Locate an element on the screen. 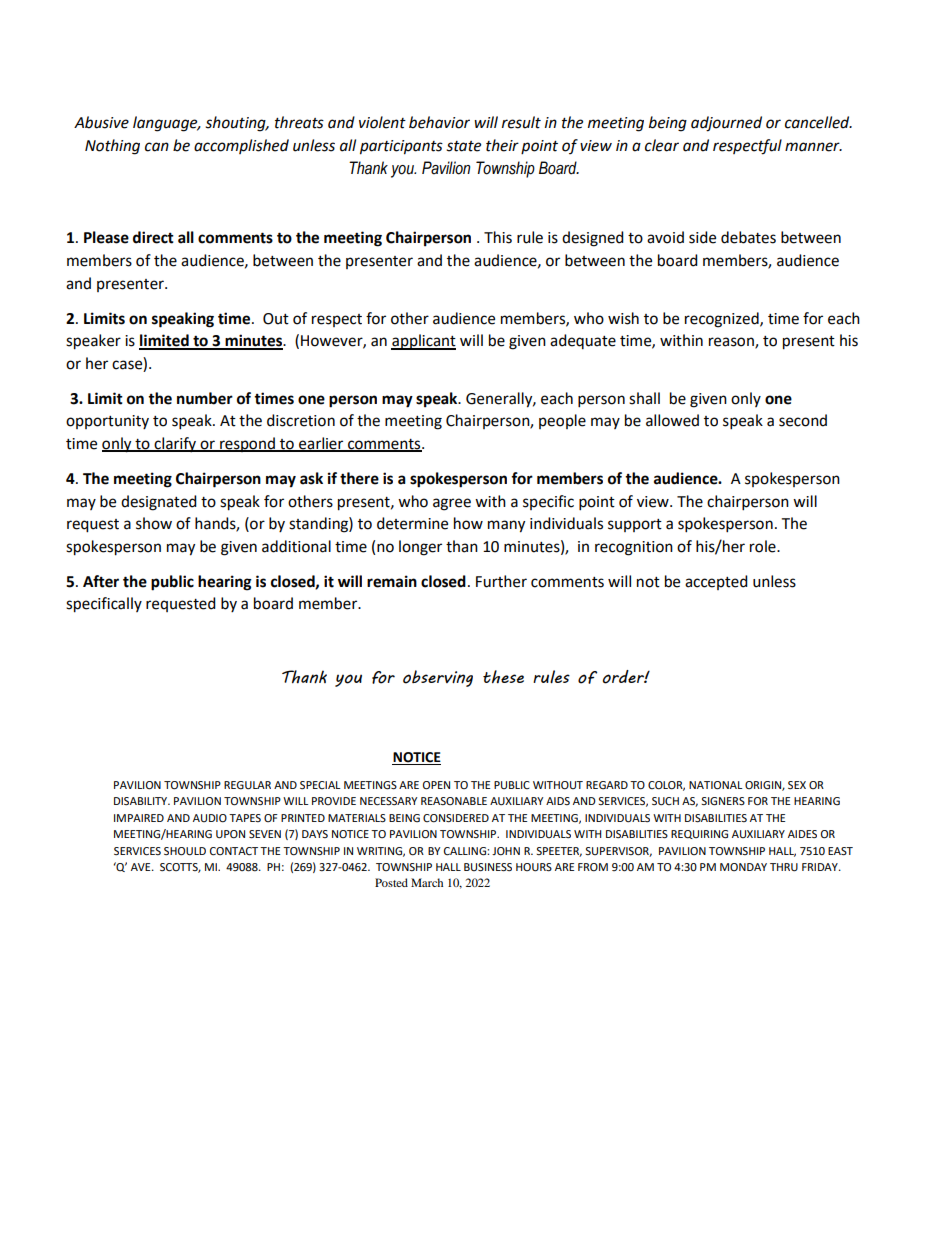 The width and height of the screenshot is (952, 1233). role is located at coordinates (764, 546).
